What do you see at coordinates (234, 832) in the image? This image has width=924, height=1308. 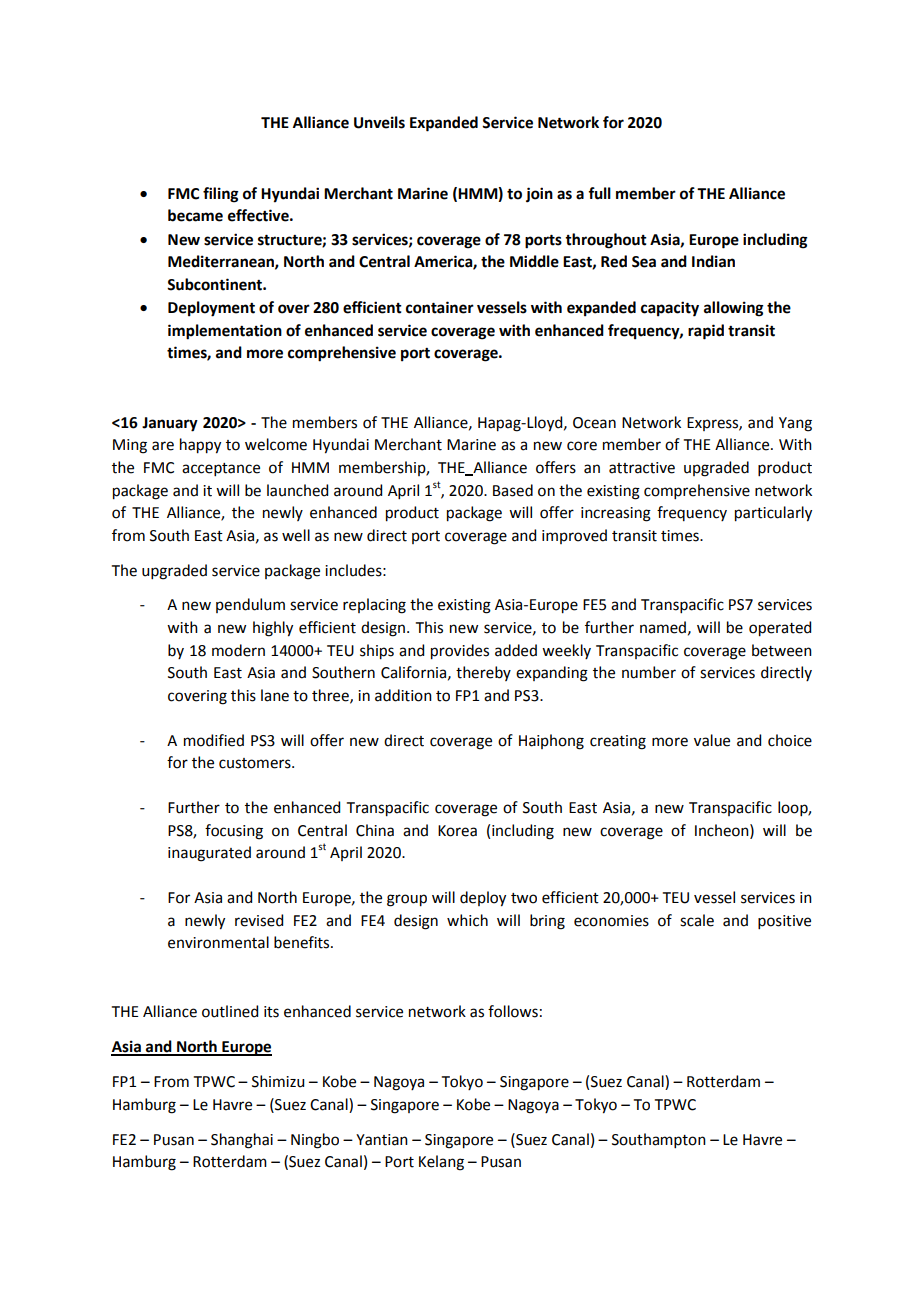 I see `focusing` at bounding box center [234, 832].
